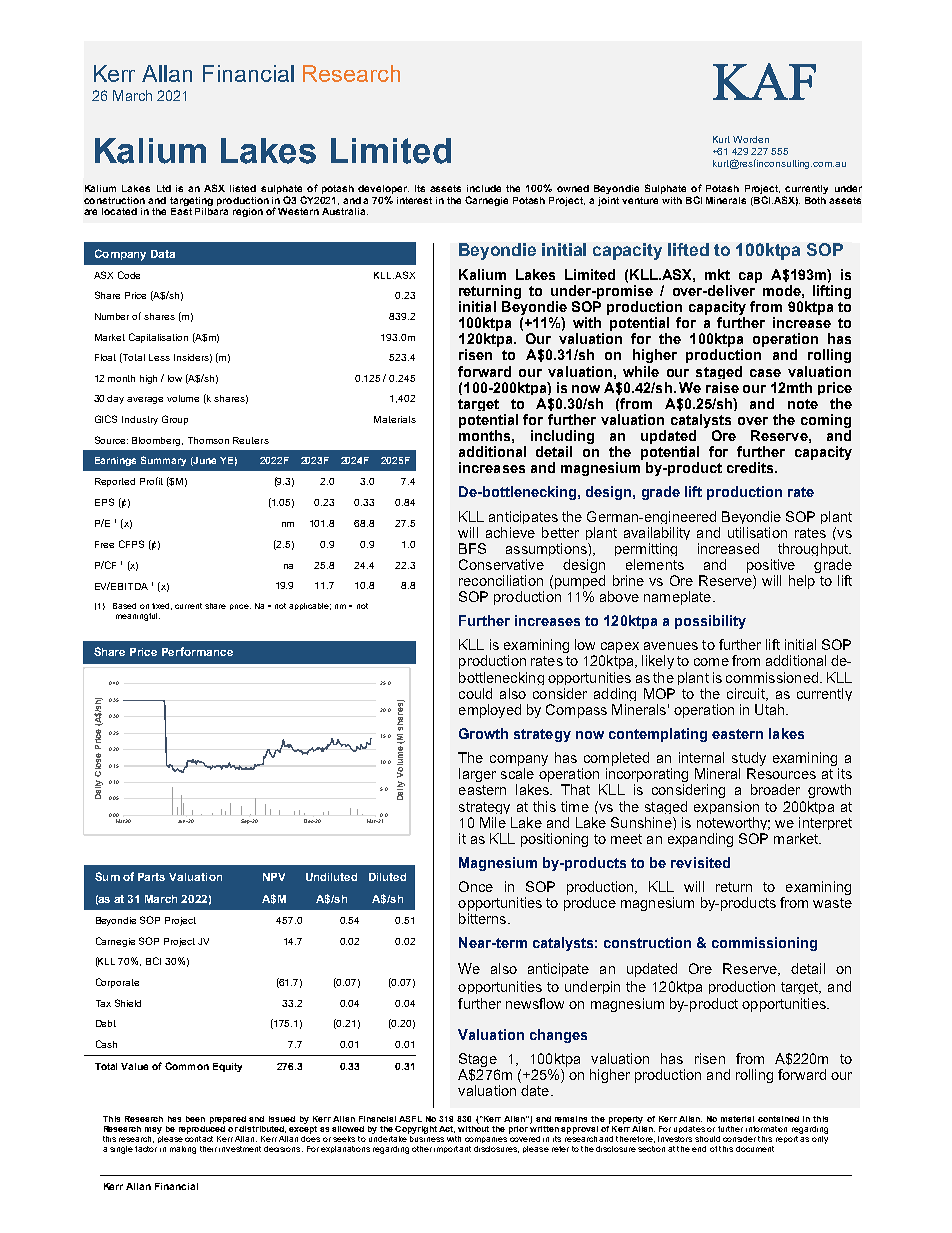 This screenshot has width=952, height=1233. Describe the element at coordinates (493, 822) in the screenshot. I see `Mile` at that location.
